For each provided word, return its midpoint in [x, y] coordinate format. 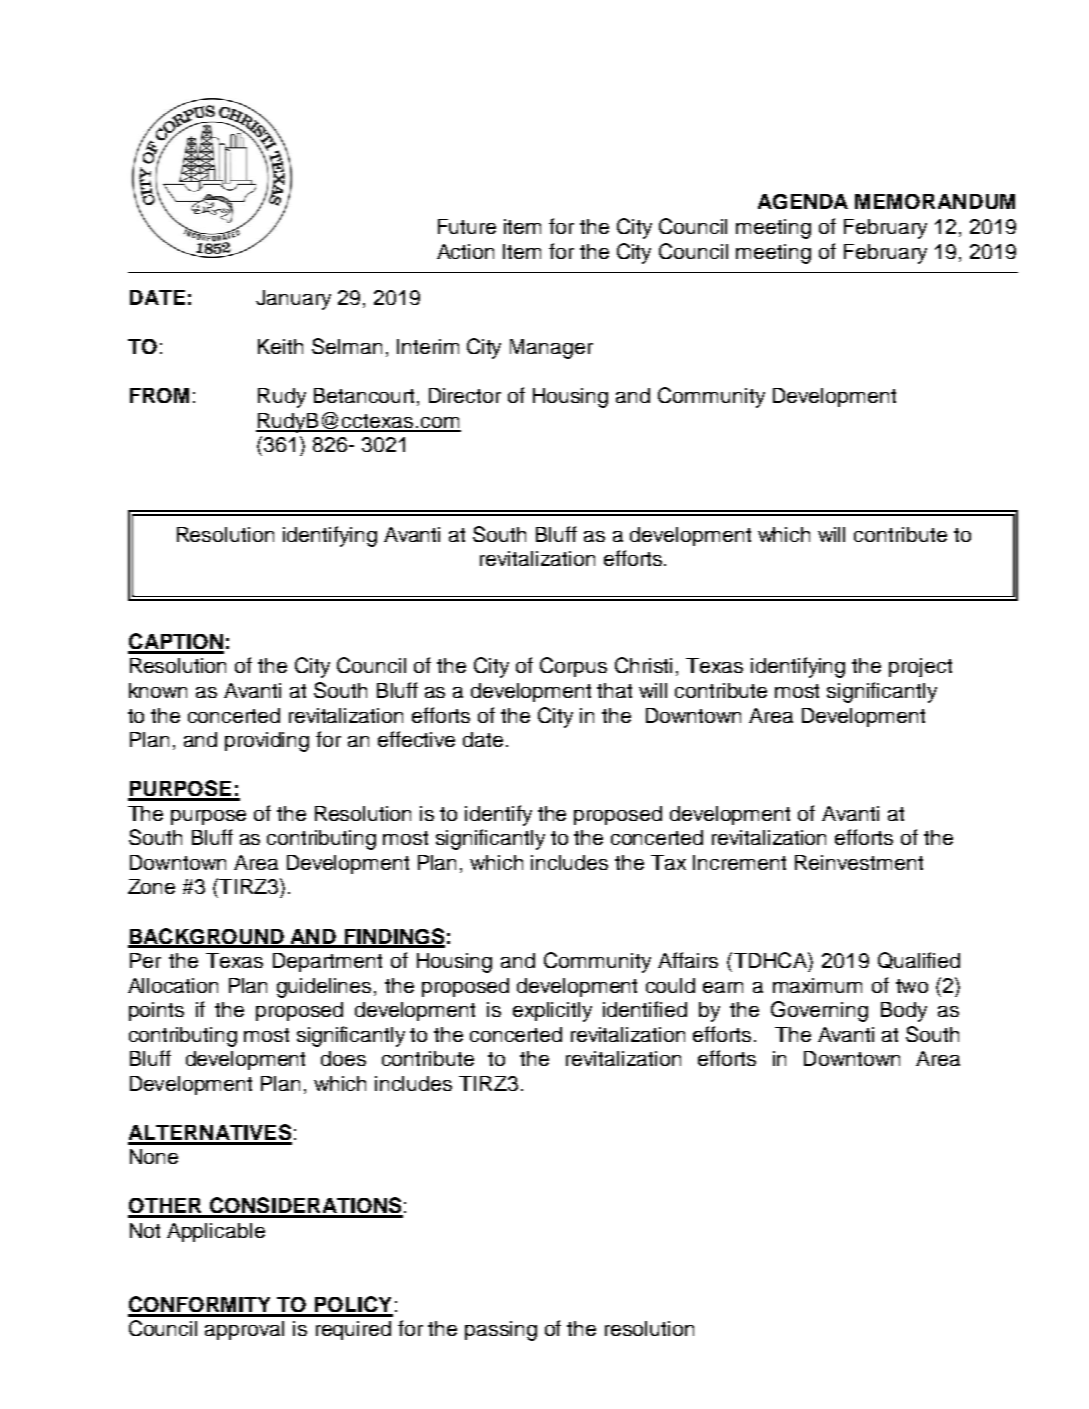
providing [267, 742]
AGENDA [803, 201]
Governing [819, 1011]
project [920, 667]
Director [465, 395]
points [156, 1011]
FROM [159, 395]
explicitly [552, 1012]
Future [467, 226]
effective [416, 739]
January [293, 300]
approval [244, 1330]
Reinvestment [859, 862]
